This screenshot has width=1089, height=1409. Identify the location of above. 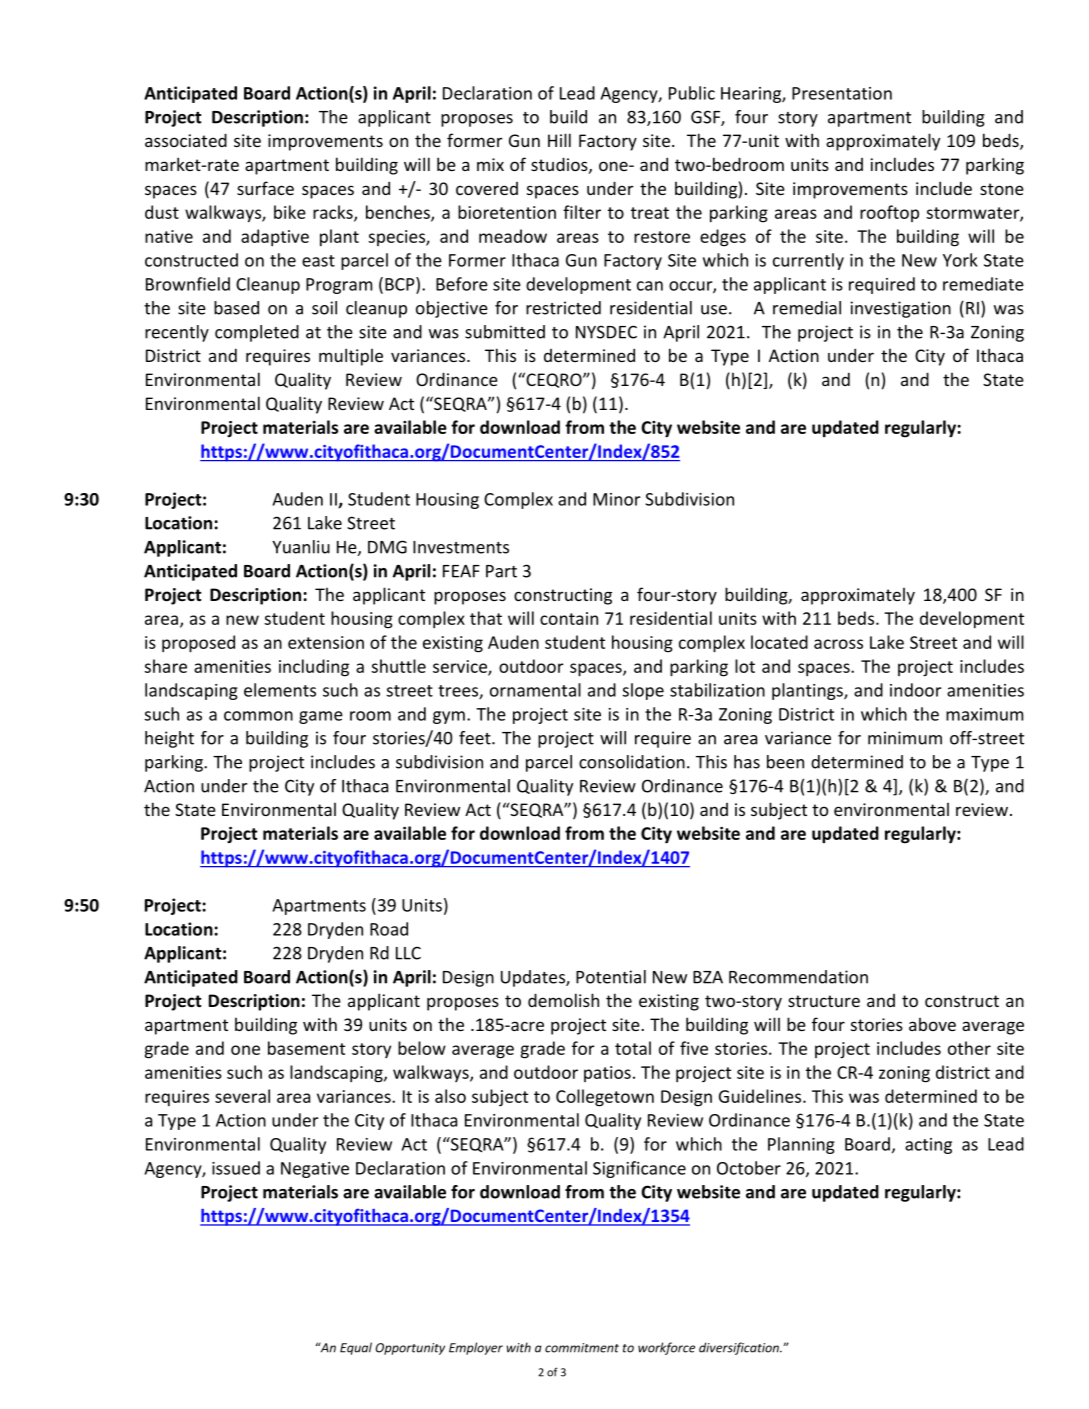
(932, 1024).
